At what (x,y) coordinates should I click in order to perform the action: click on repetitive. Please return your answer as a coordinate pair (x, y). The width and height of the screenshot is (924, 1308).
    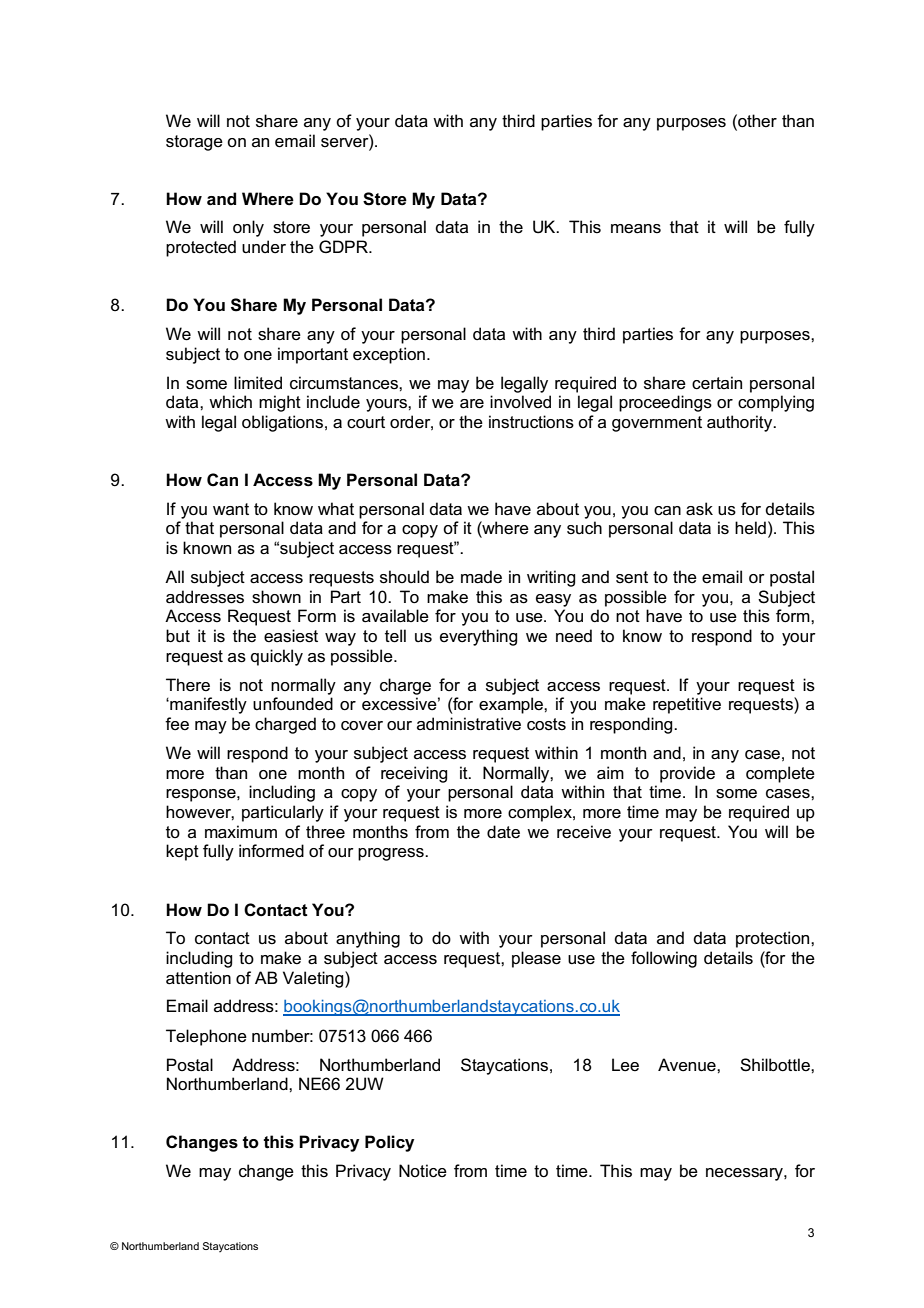
    Looking at the image, I should click on (687, 705).
